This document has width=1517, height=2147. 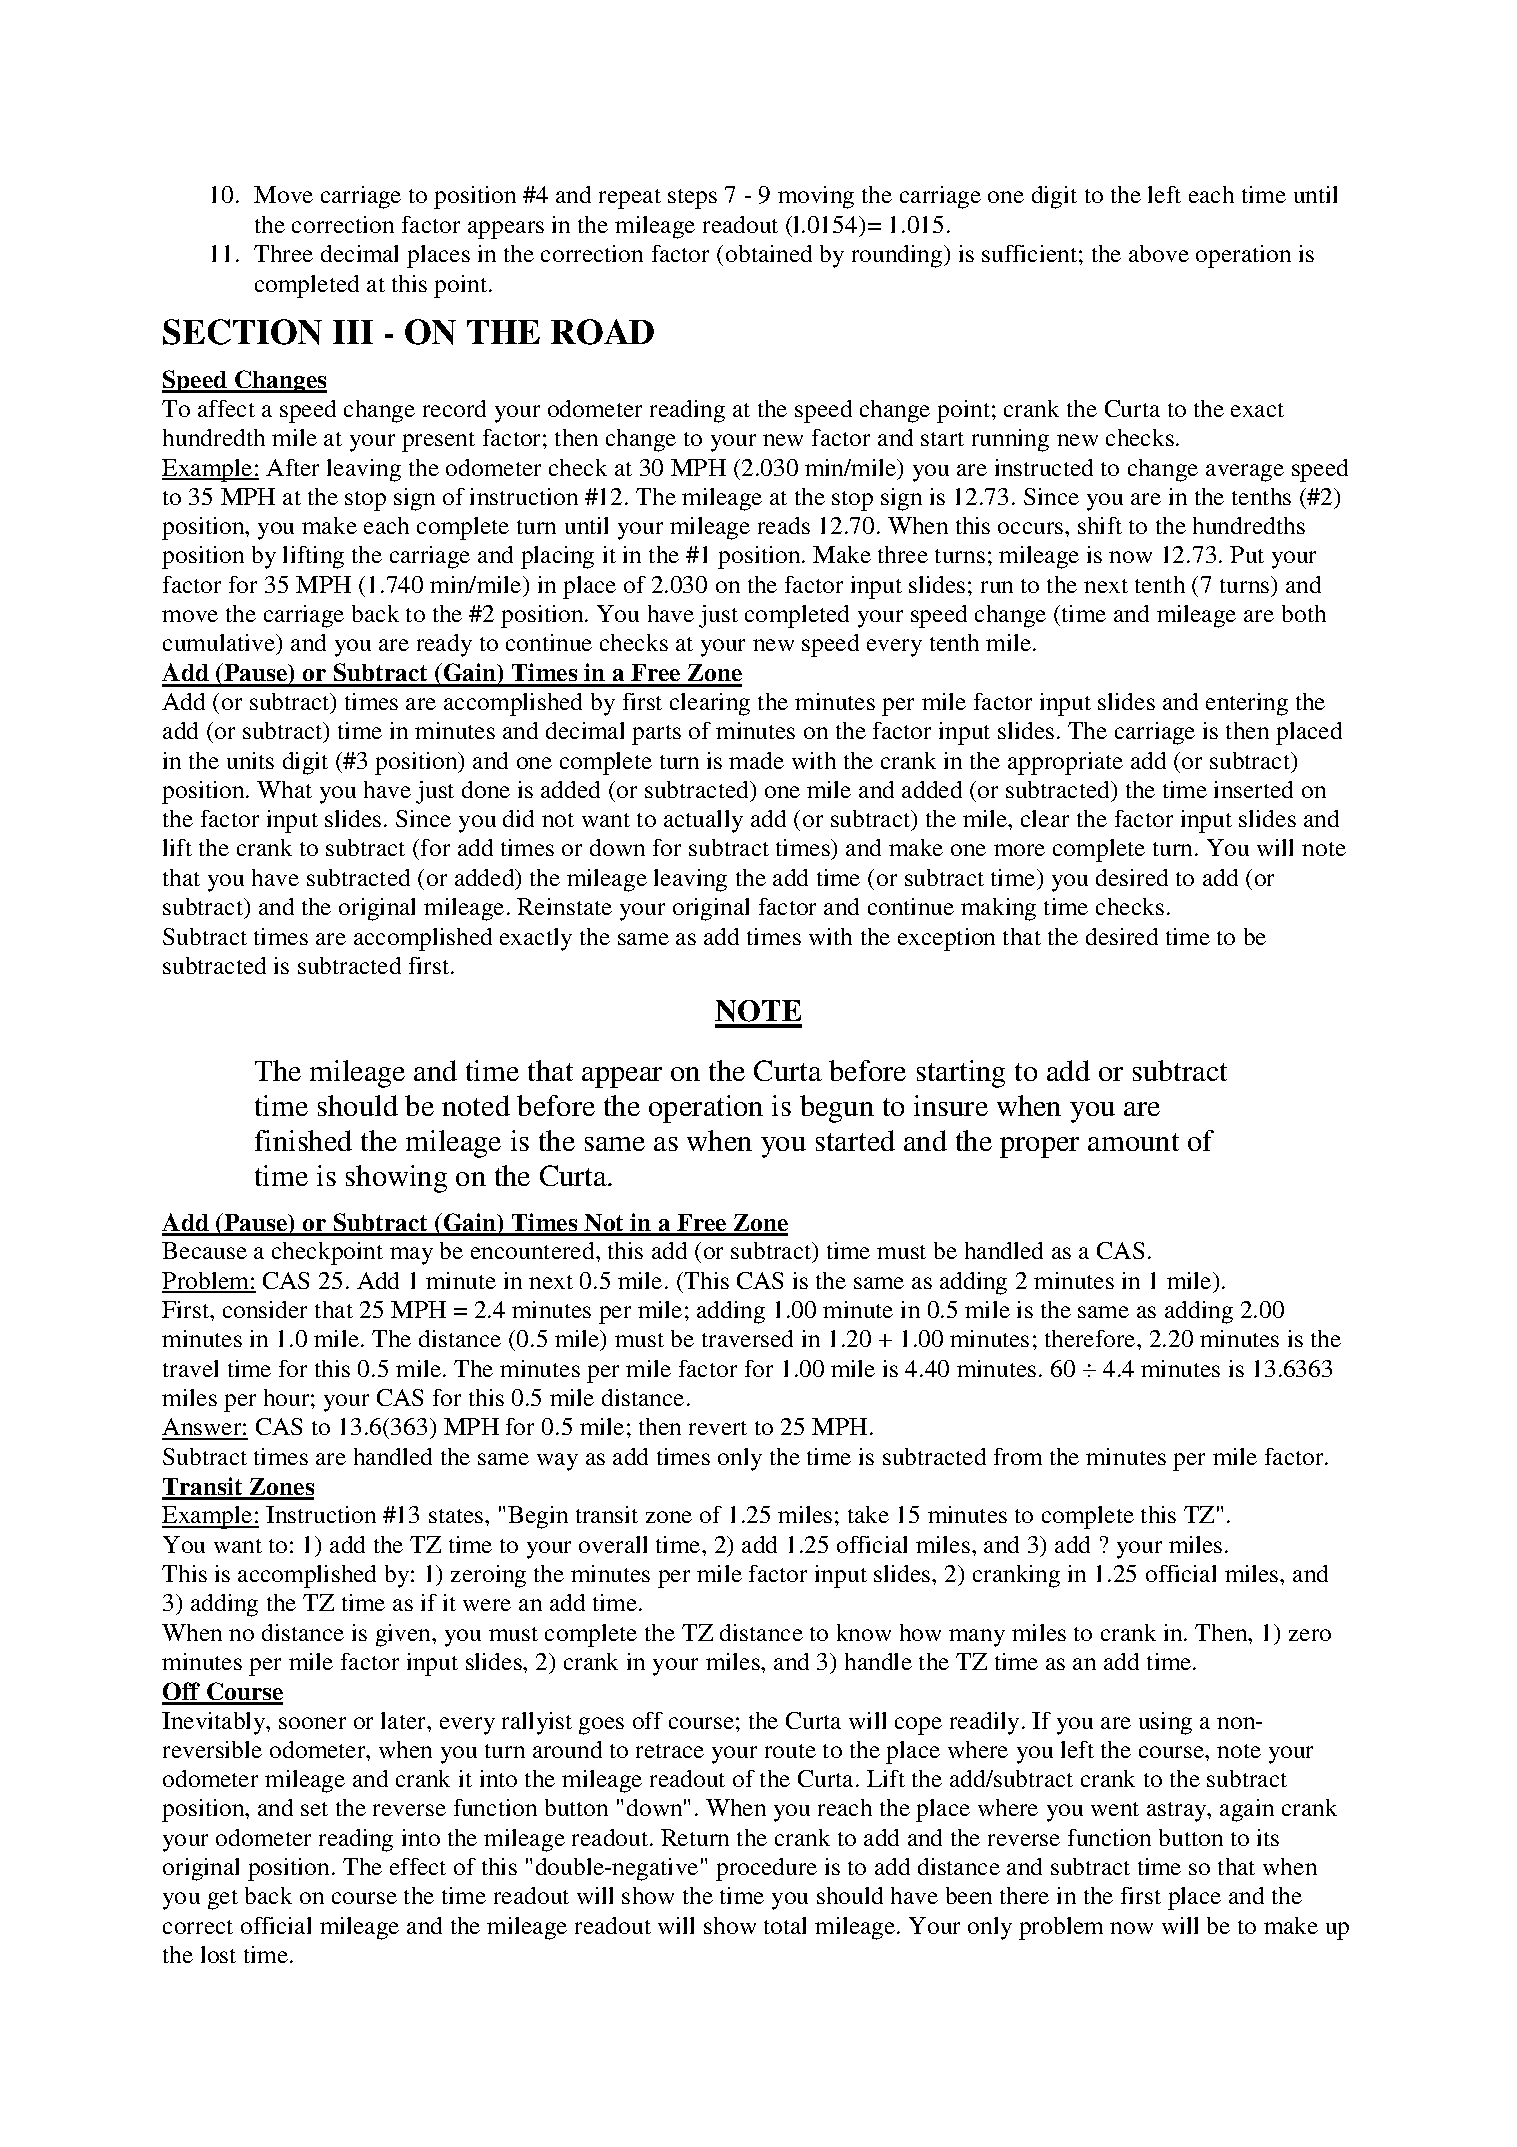 What do you see at coordinates (766, 1869) in the document?
I see `procedure` at bounding box center [766, 1869].
